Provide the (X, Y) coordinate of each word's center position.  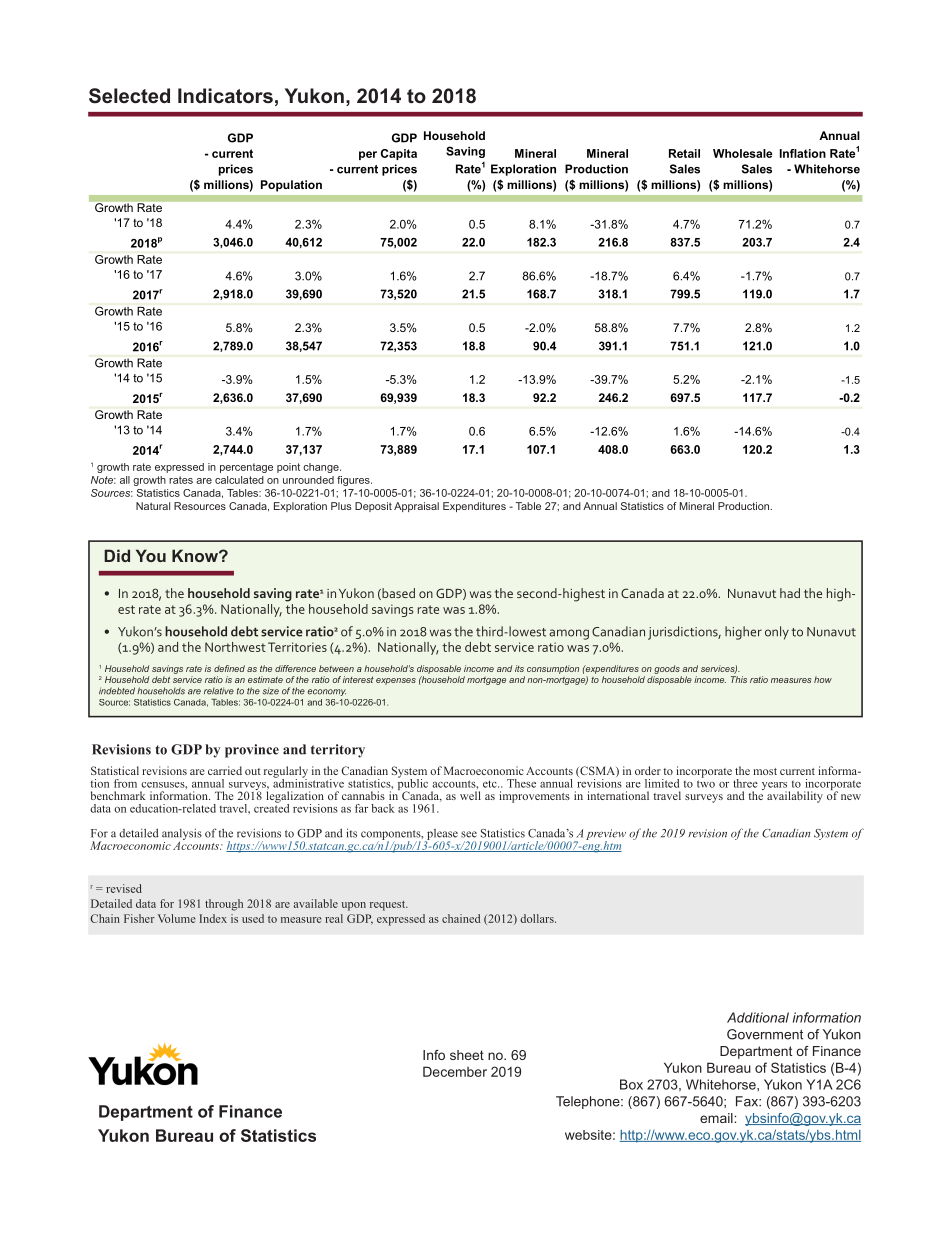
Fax (748, 1101)
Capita (399, 154)
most (765, 771)
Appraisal (416, 507)
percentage (246, 468)
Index (213, 918)
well (470, 795)
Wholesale (742, 153)
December (455, 1071)
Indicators (225, 95)
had (790, 593)
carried (225, 770)
